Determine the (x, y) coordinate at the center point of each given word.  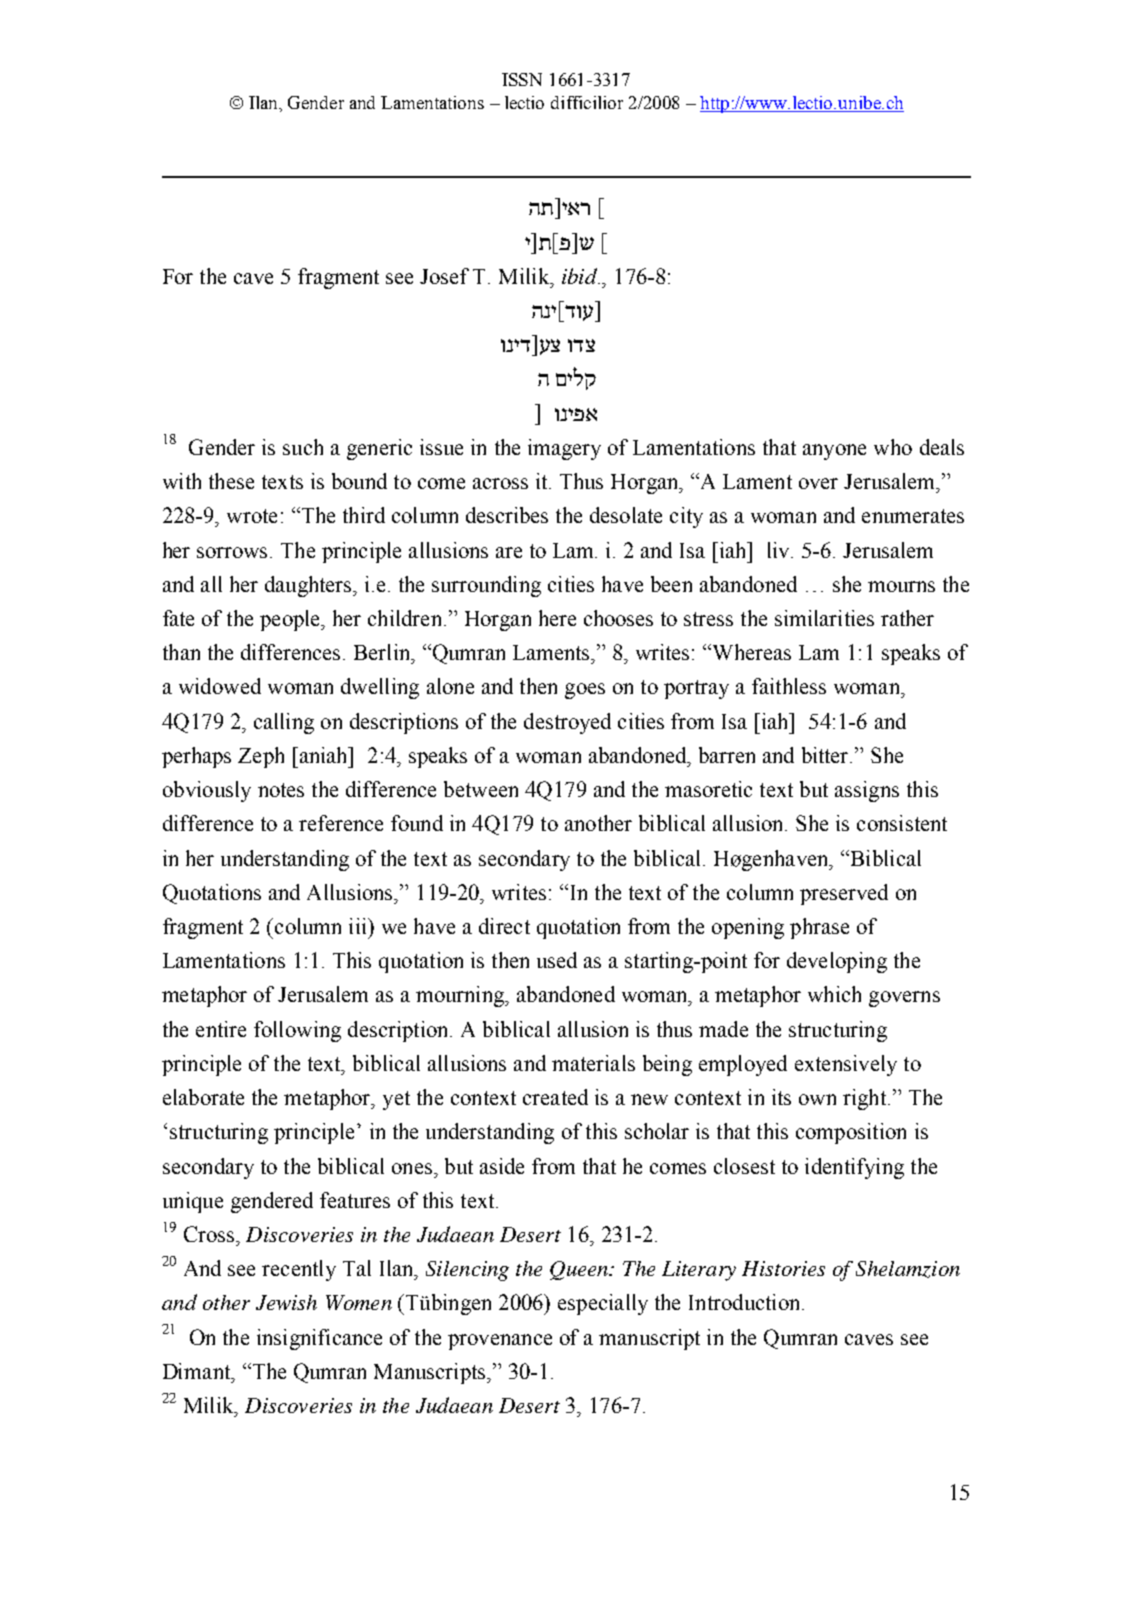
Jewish (286, 1302)
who (893, 447)
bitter (826, 755)
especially (603, 1304)
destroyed (567, 723)
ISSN (522, 79)
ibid (580, 276)
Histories (783, 1268)
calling (284, 723)
